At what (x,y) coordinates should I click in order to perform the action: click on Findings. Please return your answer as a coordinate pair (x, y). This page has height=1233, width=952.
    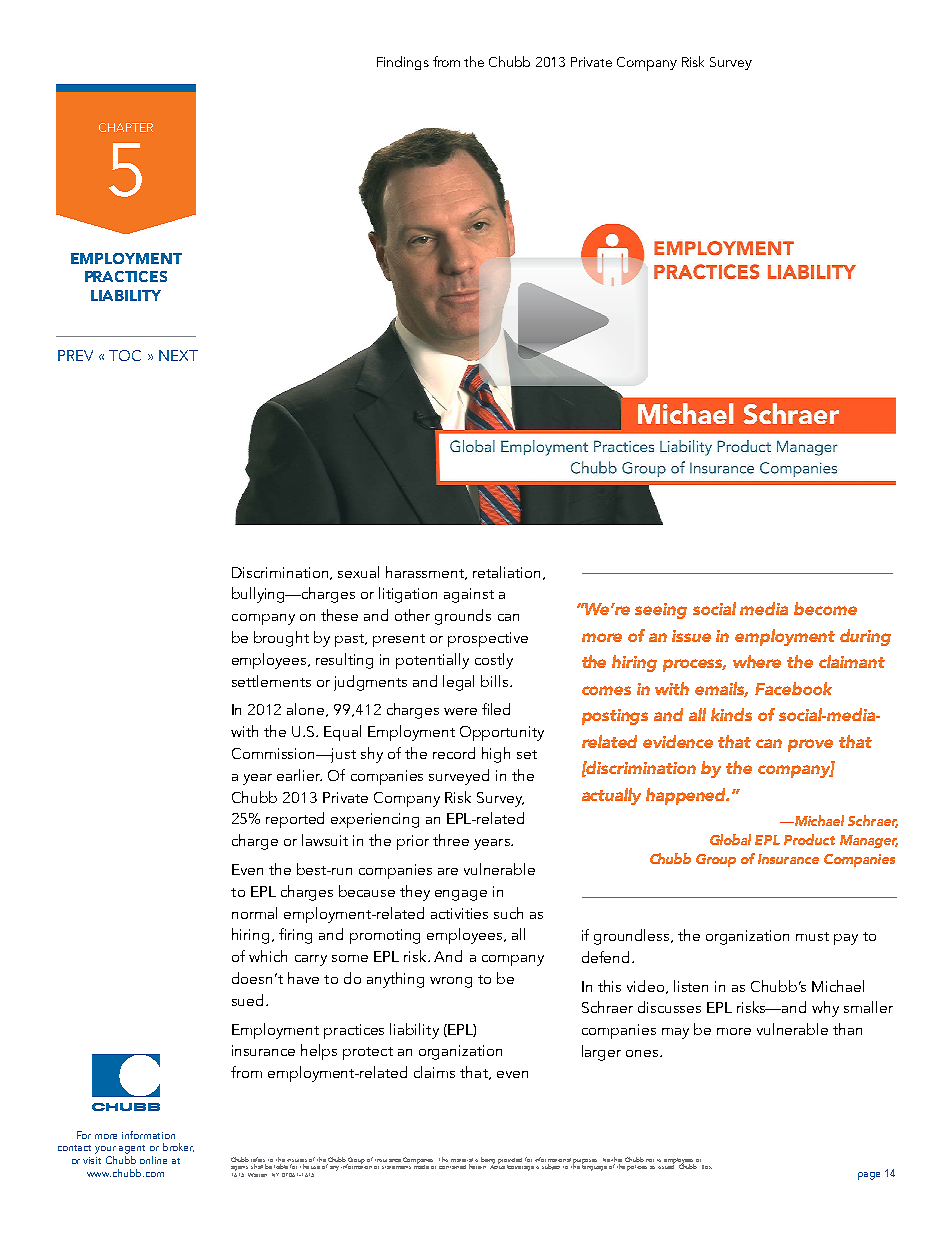
    Looking at the image, I should click on (403, 63).
